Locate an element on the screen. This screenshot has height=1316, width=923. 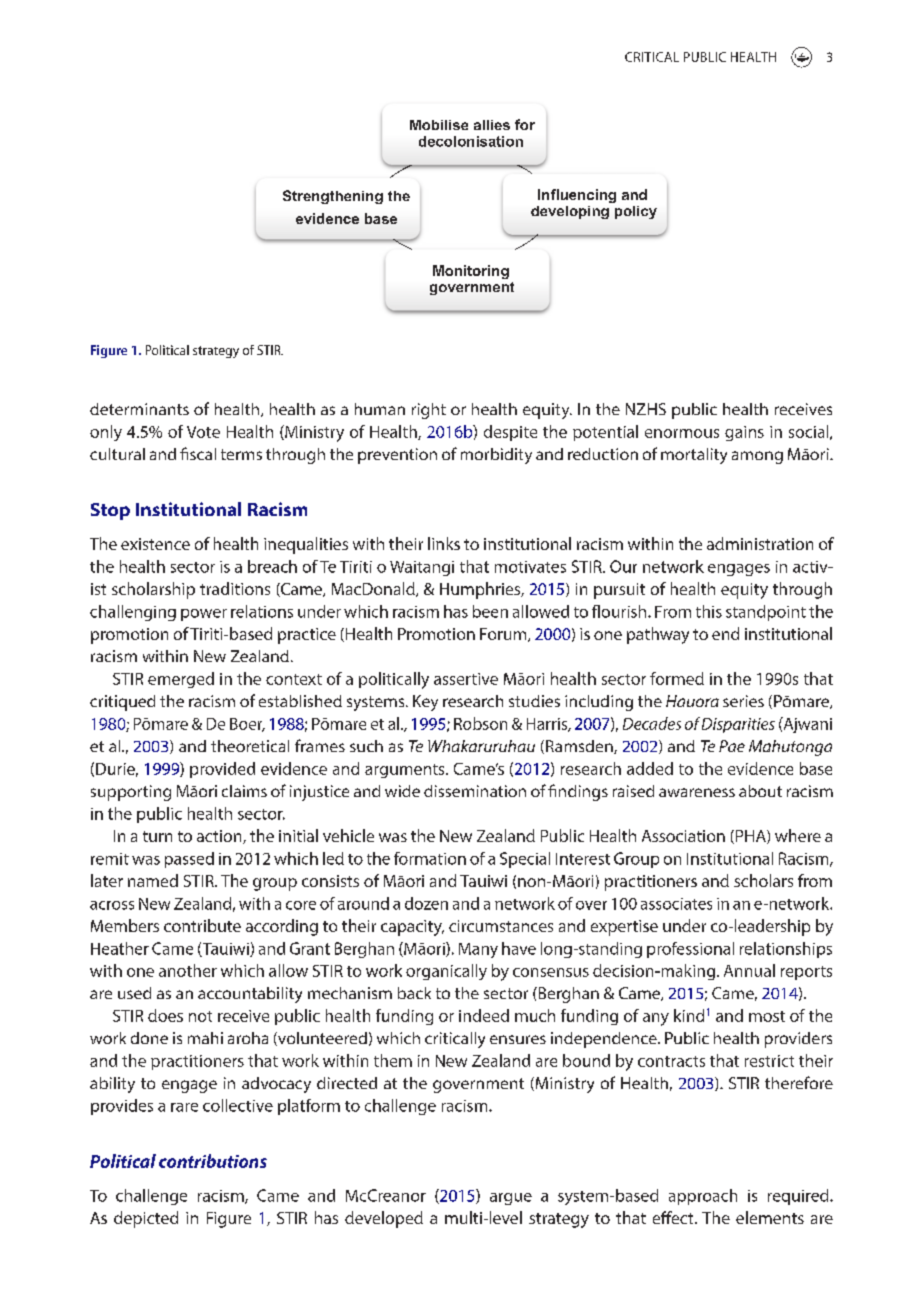
policy is located at coordinates (636, 212).
